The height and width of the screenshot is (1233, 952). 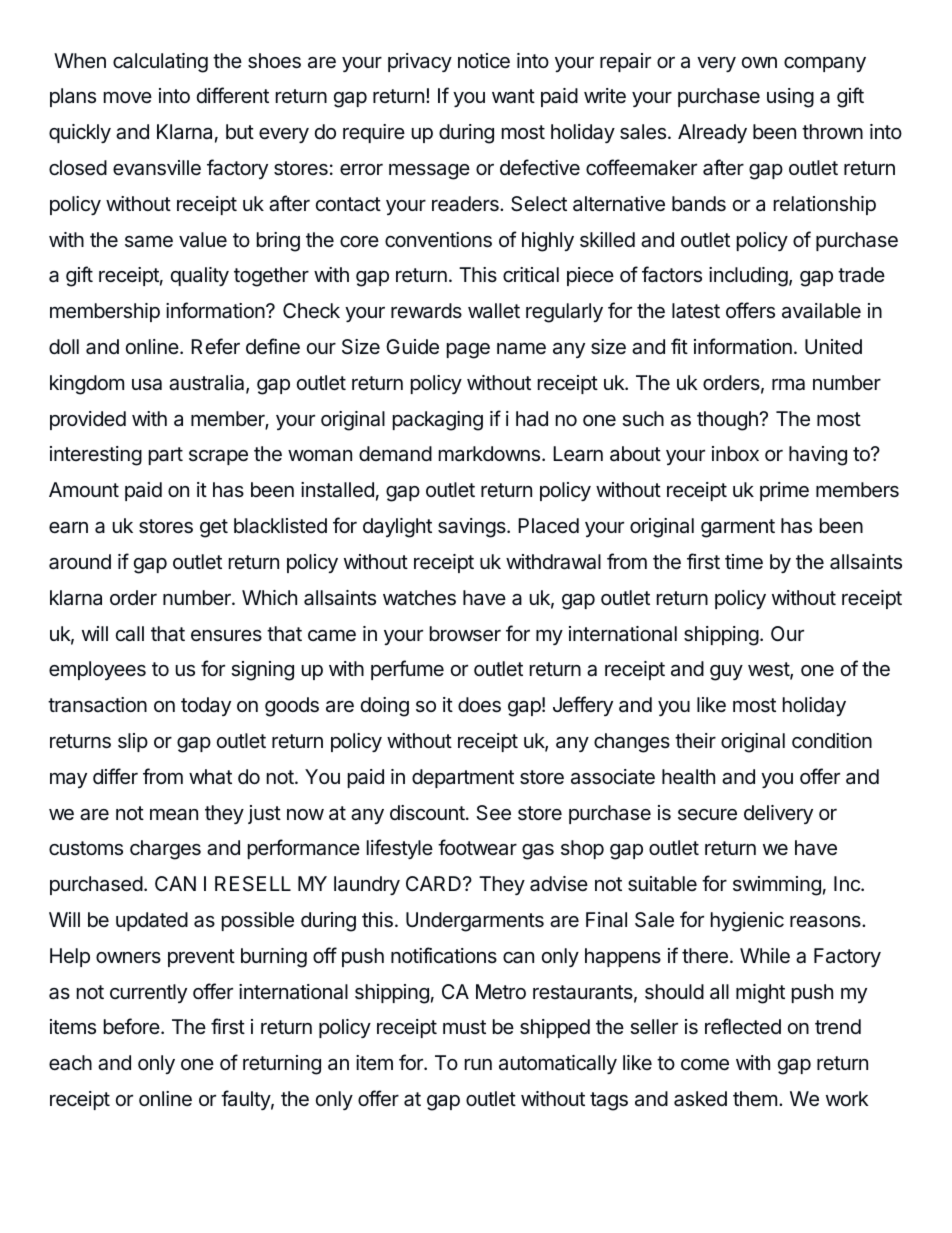 What do you see at coordinates (790, 98) in the screenshot?
I see `using` at bounding box center [790, 98].
